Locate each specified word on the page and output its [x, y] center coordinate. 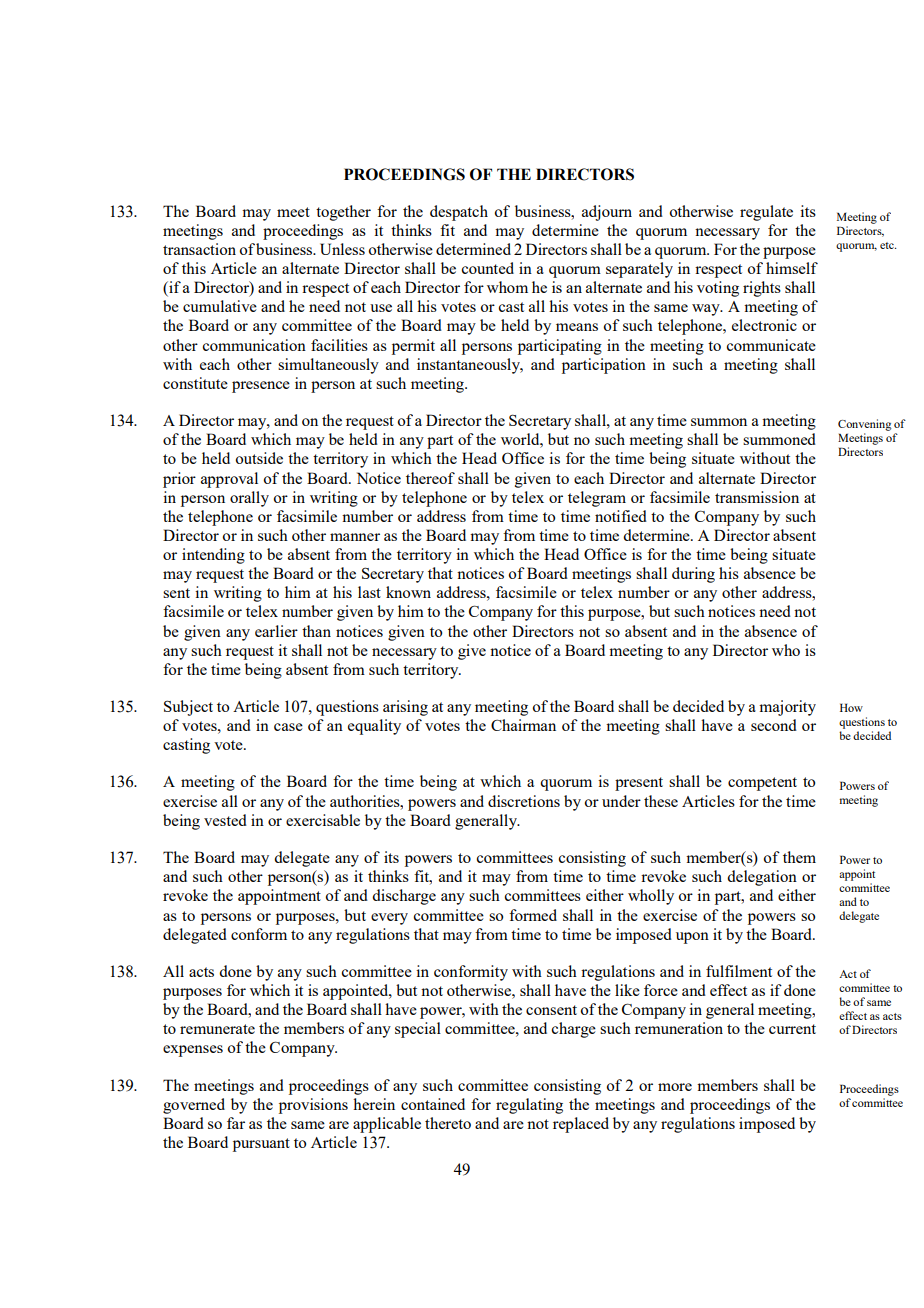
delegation [762, 878]
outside [259, 458]
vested [225, 820]
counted [487, 268]
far [236, 1123]
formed [533, 915]
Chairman [523, 725]
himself [792, 268]
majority [787, 708]
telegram [597, 499]
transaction [199, 249]
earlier [276, 631]
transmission [757, 497]
